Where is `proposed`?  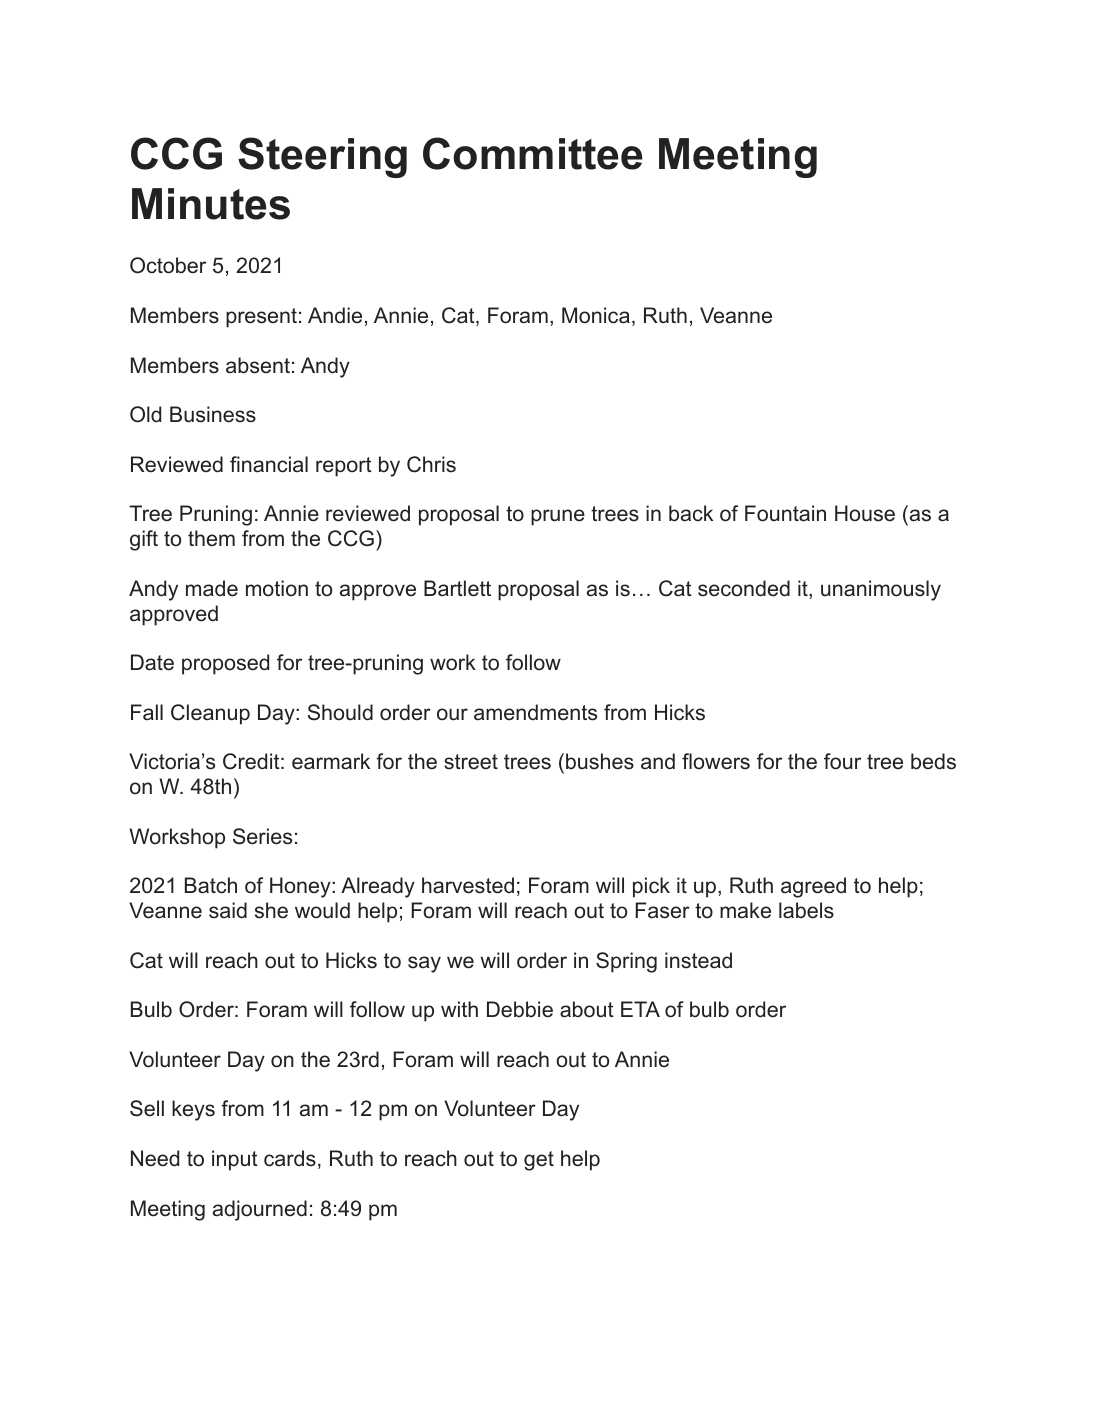 proposed is located at coordinates (225, 664).
